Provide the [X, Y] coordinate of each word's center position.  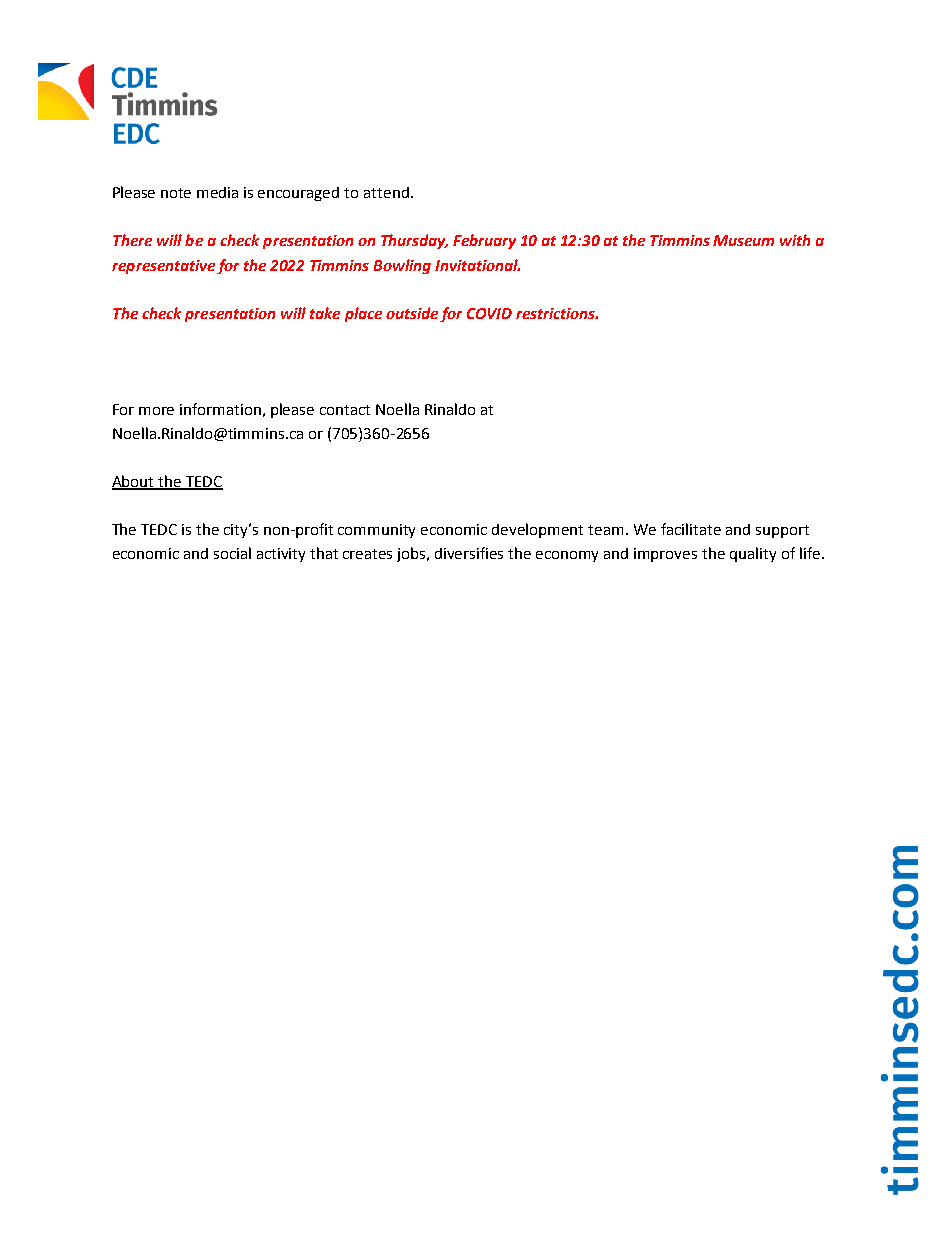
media [217, 192]
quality [753, 554]
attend [386, 192]
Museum [743, 240]
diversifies [469, 553]
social [232, 553]
